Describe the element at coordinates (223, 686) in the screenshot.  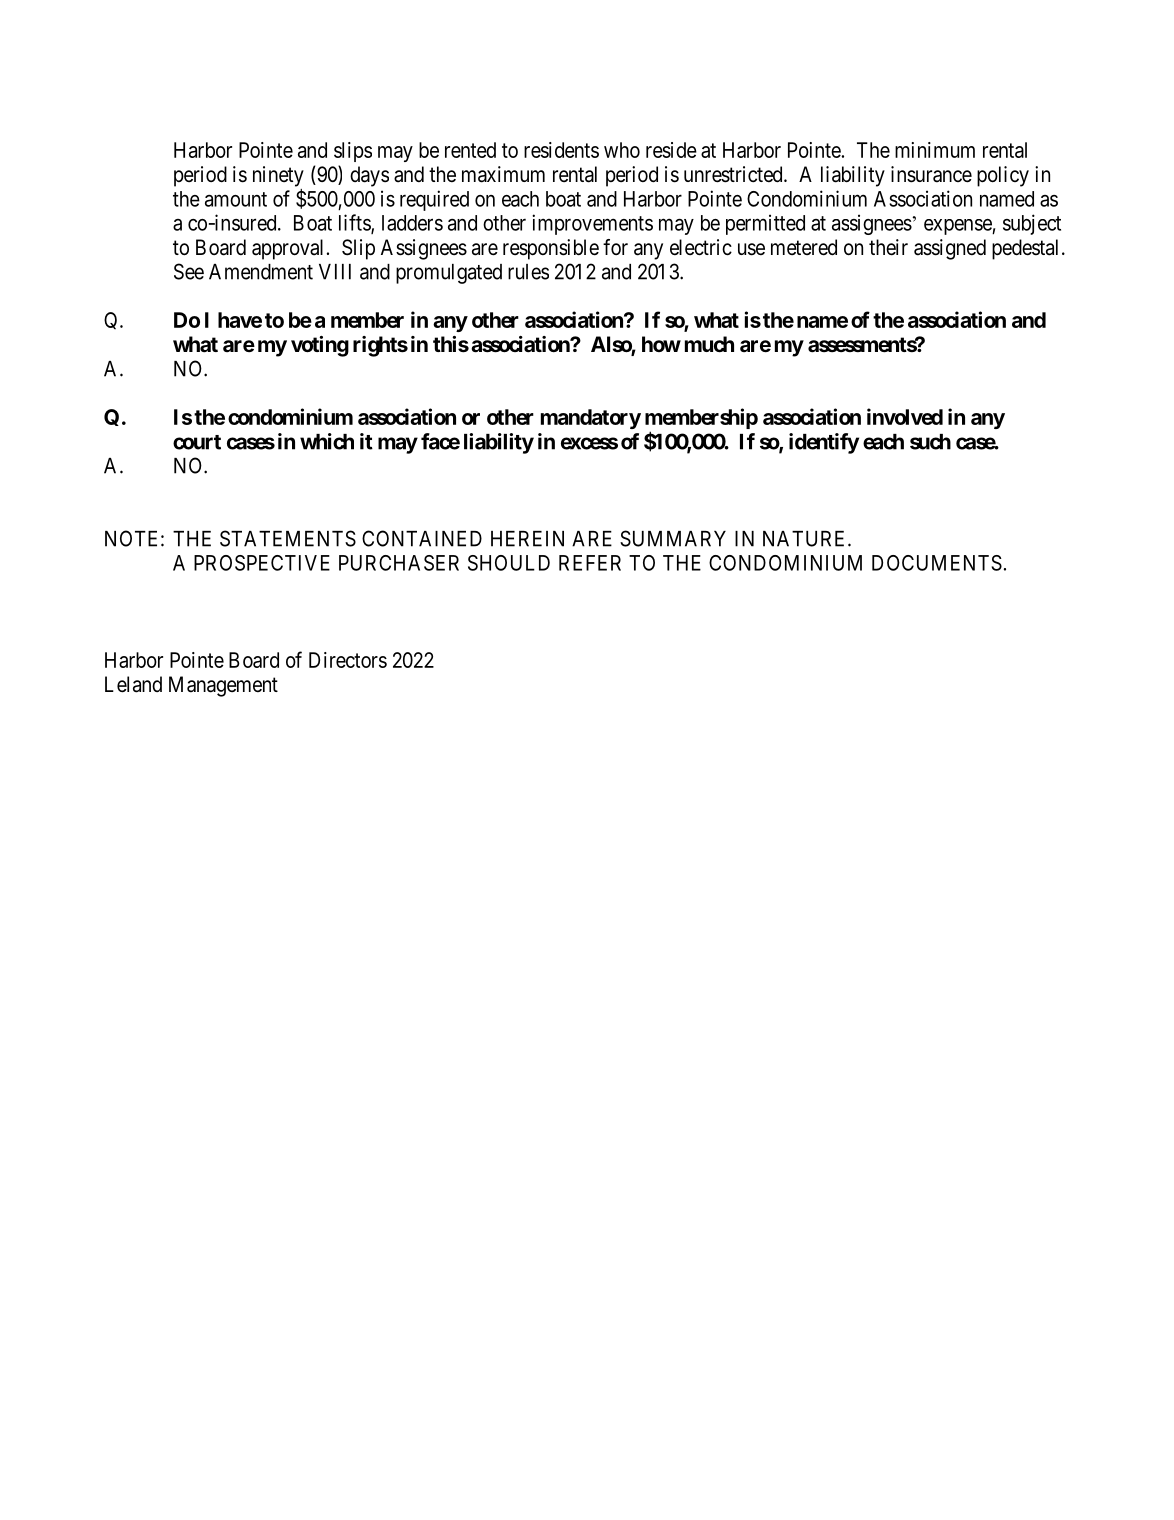
I see `Management` at that location.
